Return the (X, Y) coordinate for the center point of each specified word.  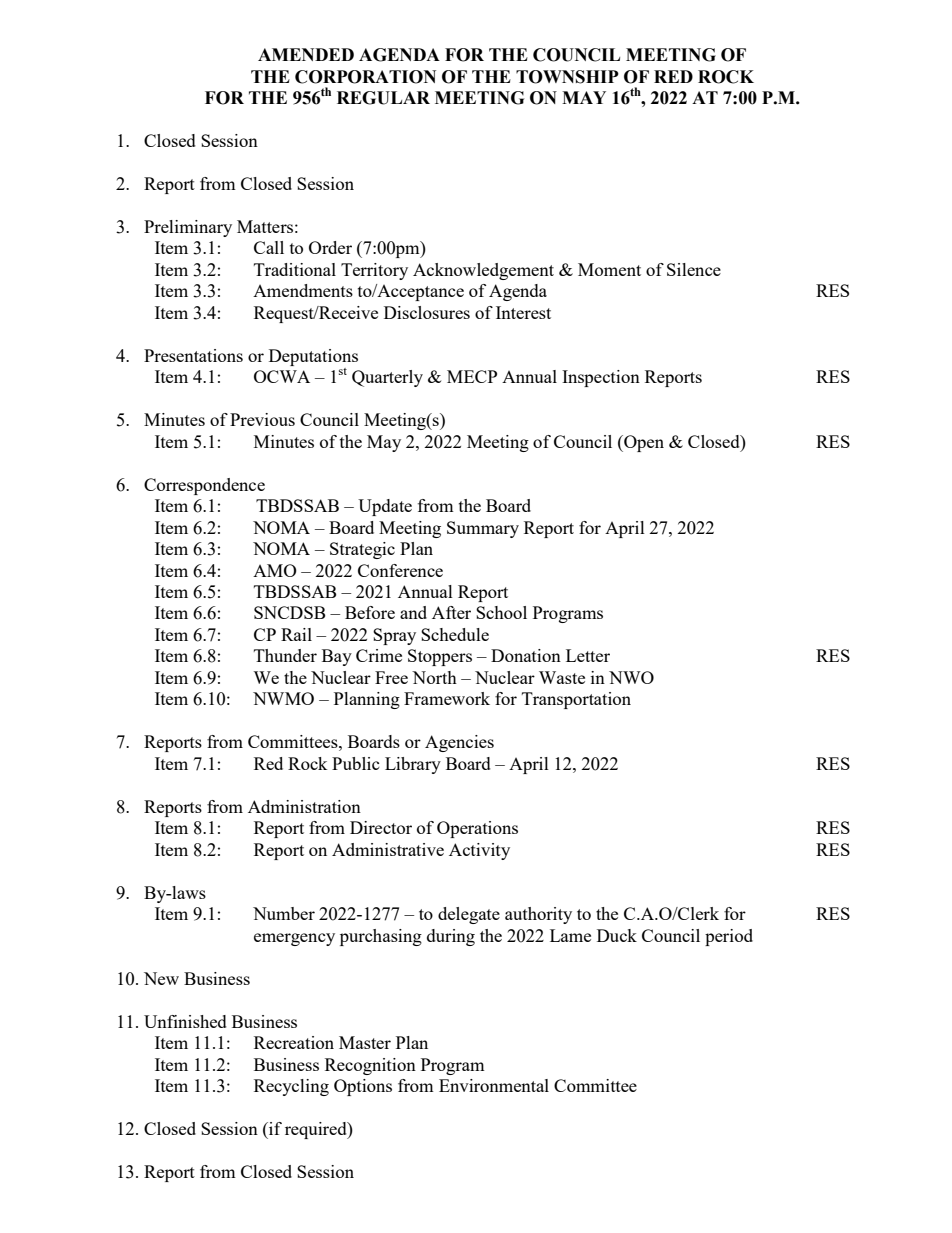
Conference (400, 570)
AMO (275, 570)
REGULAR (383, 98)
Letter (588, 655)
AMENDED (306, 54)
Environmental (494, 1085)
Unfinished (185, 1021)
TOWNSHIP (567, 77)
